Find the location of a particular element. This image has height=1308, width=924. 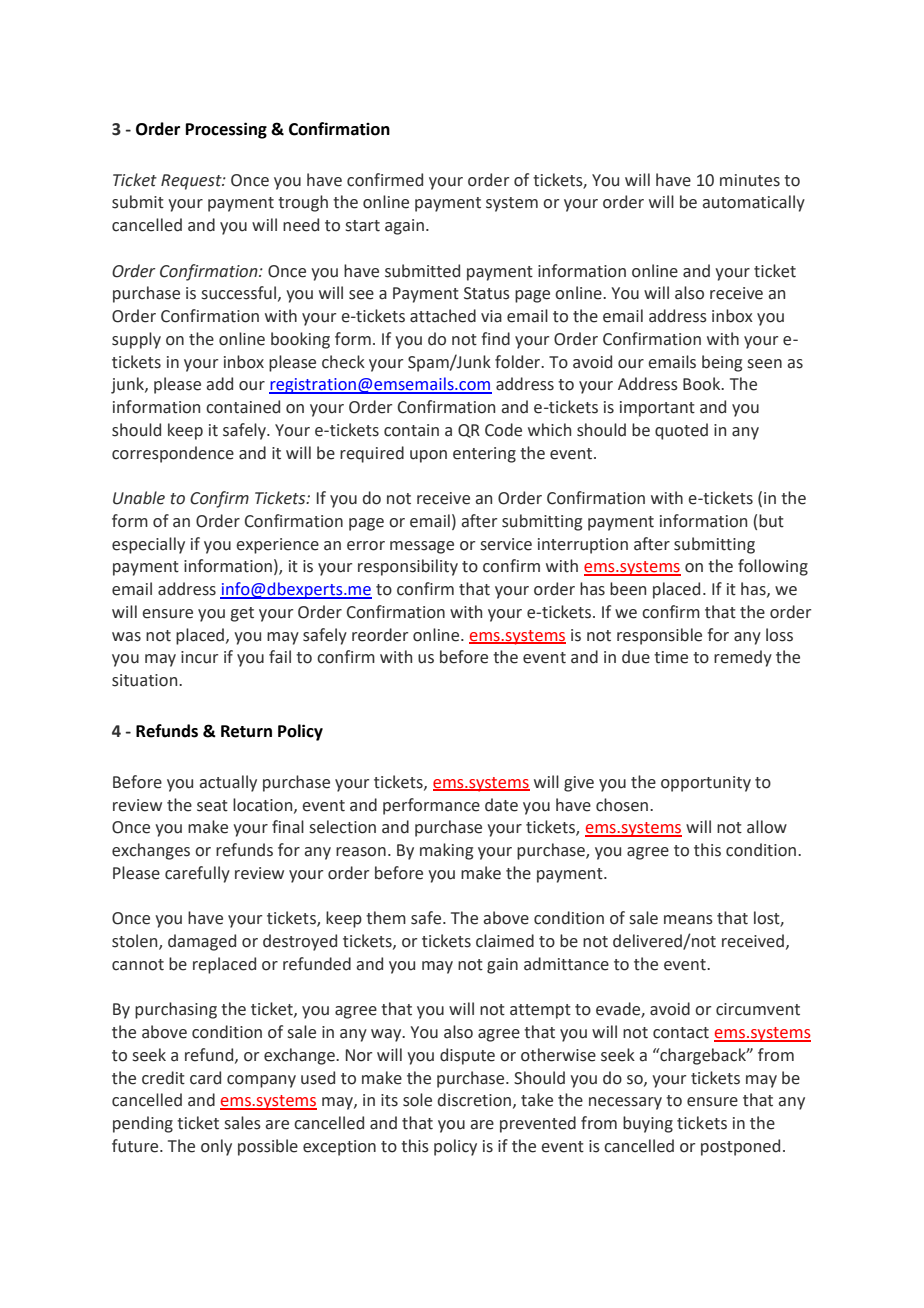

supply is located at coordinates (136, 340).
